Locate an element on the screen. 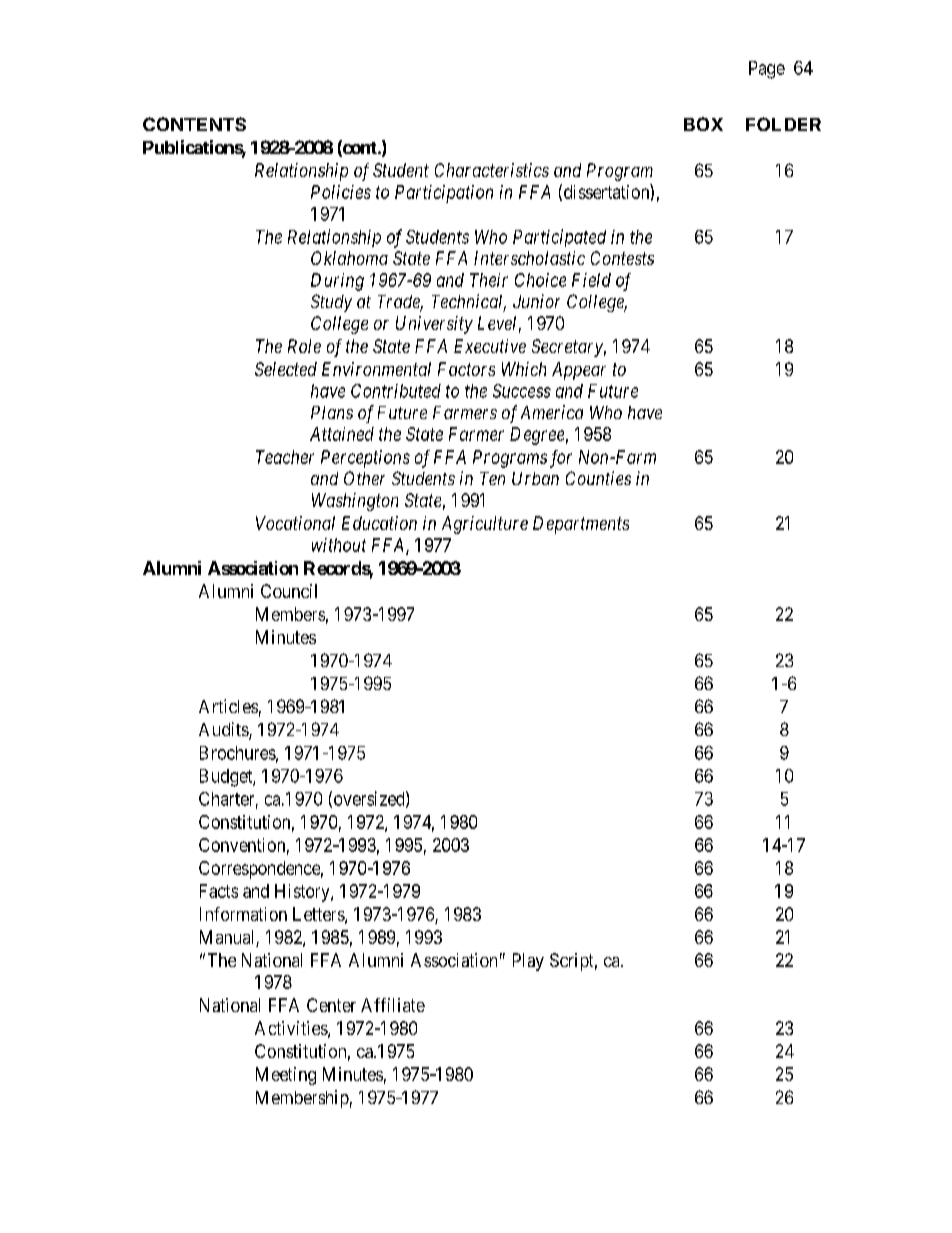 The width and height of the screenshot is (952, 1233). Success is located at coordinates (522, 391).
